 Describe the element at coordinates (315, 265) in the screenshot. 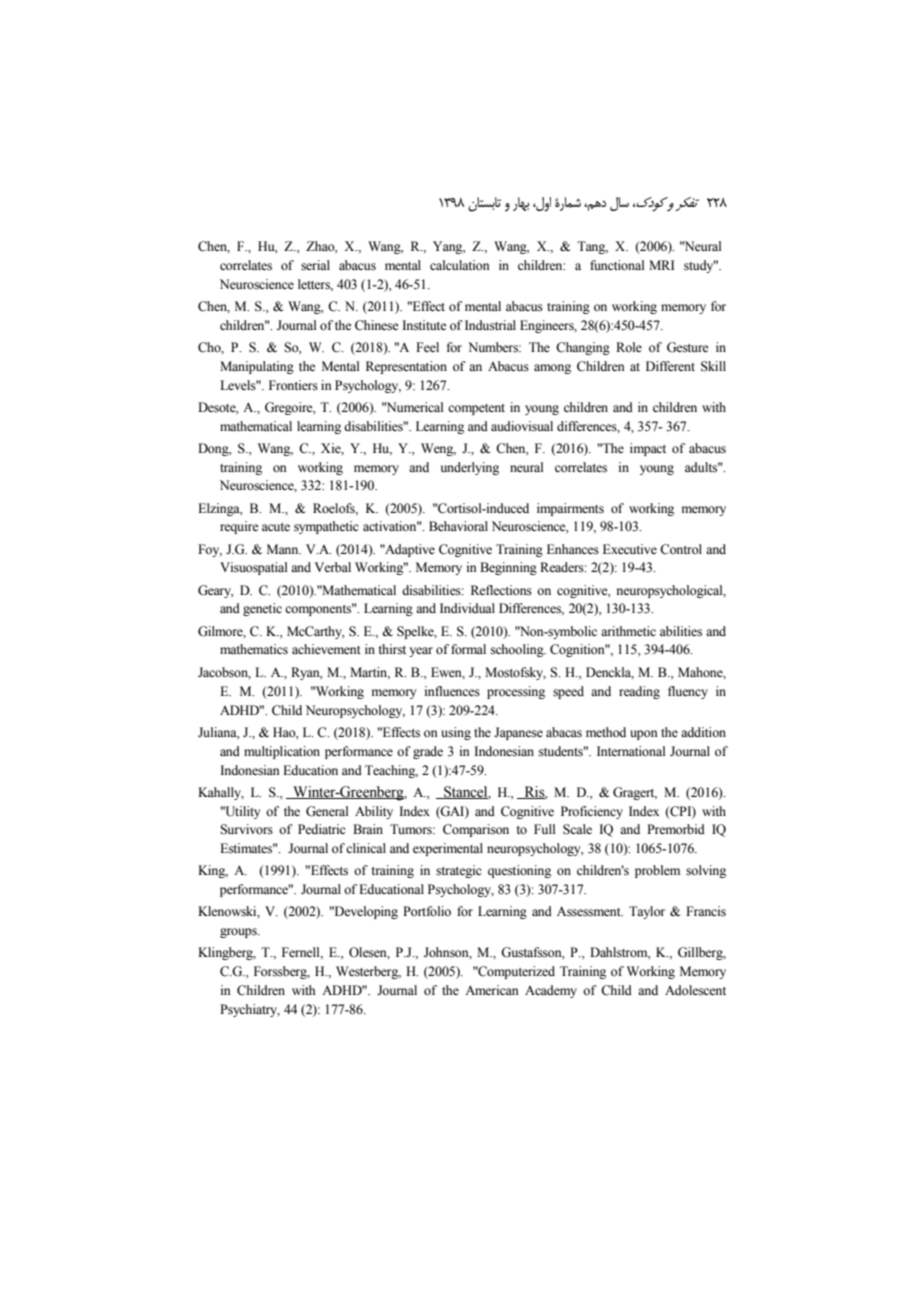

I see `serial` at that location.
